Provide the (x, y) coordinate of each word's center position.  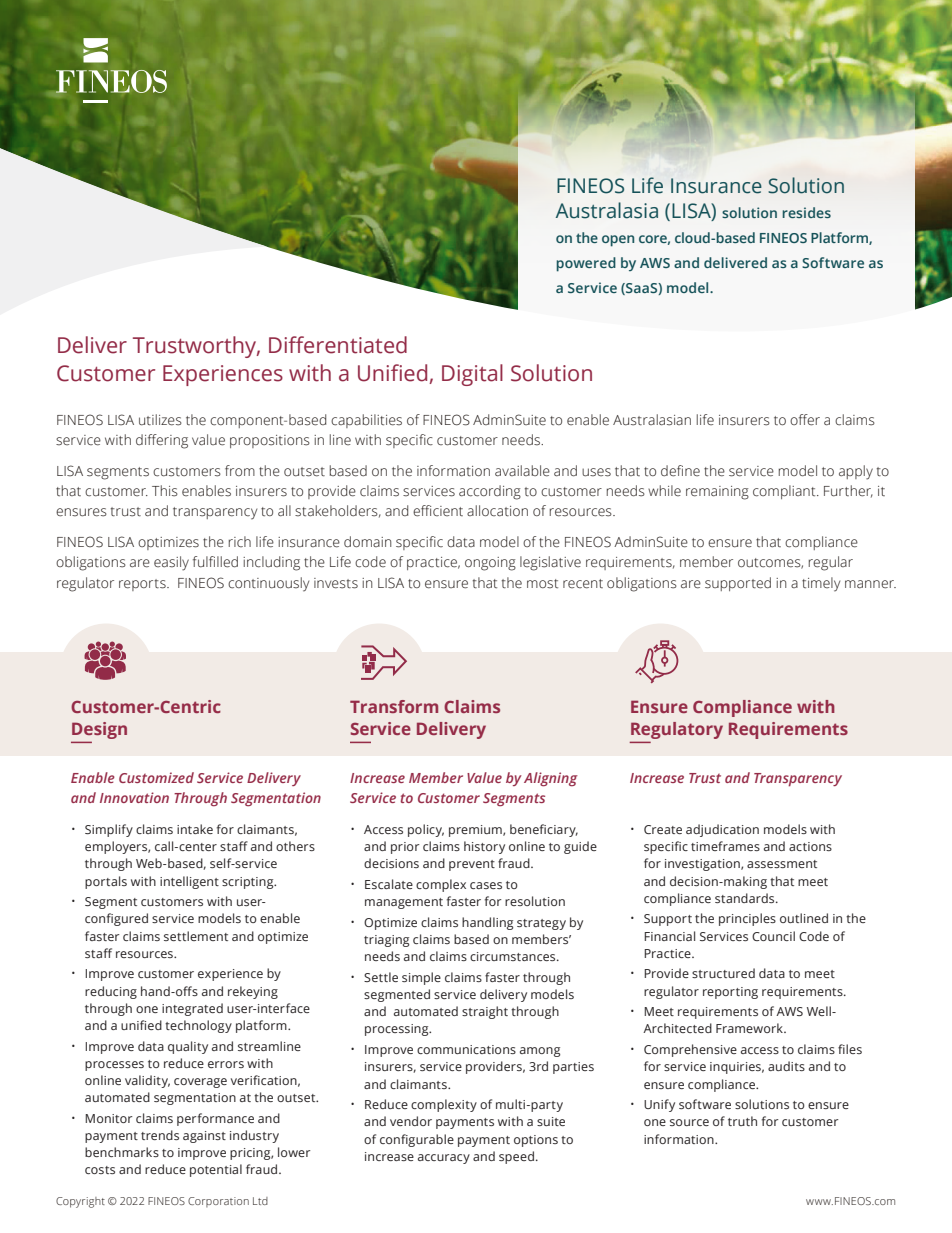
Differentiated (338, 345)
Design (99, 730)
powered (586, 264)
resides (807, 212)
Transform (394, 706)
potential (216, 1170)
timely (821, 584)
